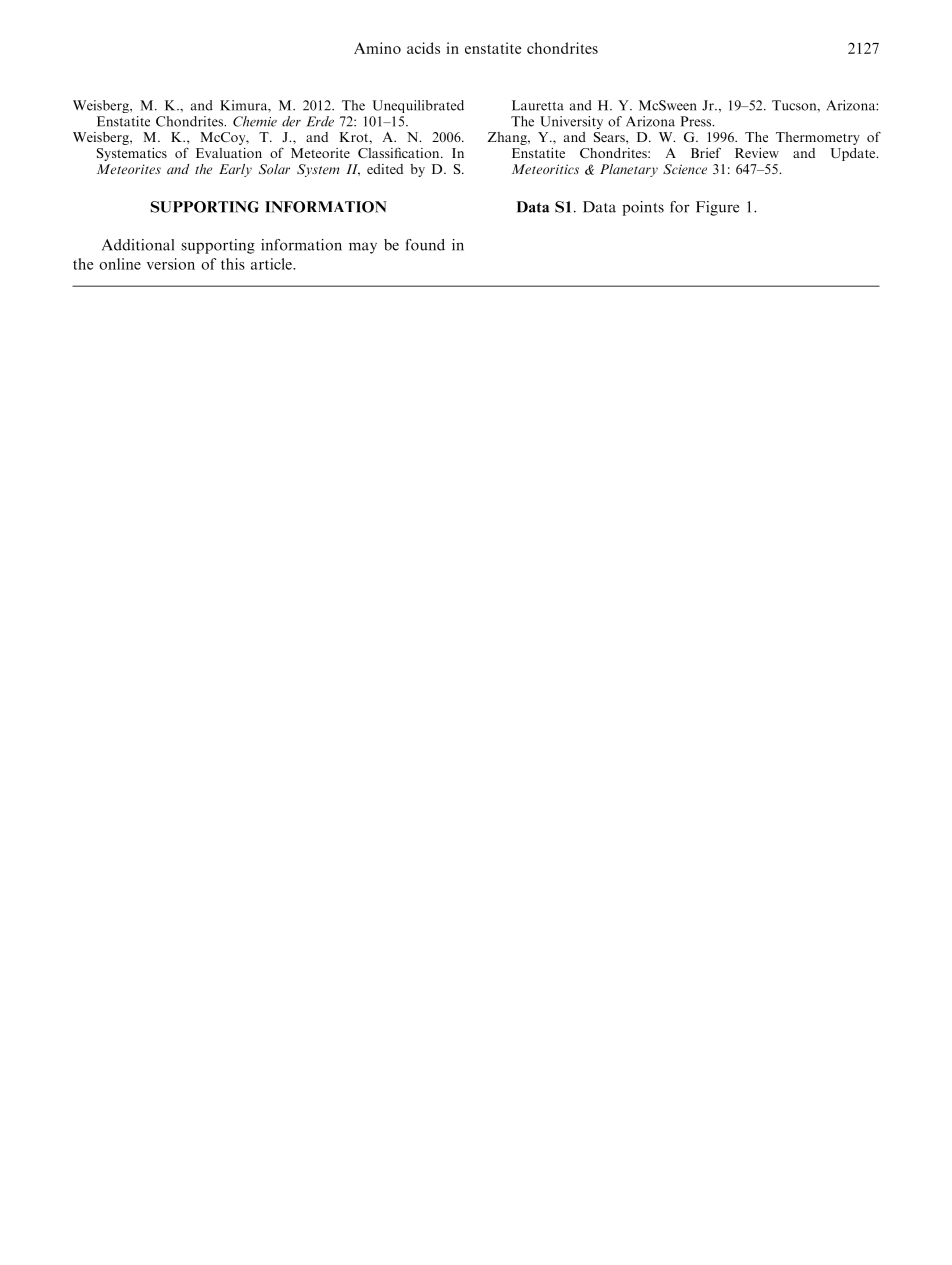 Image resolution: width=952 pixels, height=1265 pixels. What do you see at coordinates (255, 121) in the image?
I see `Chemie` at bounding box center [255, 121].
